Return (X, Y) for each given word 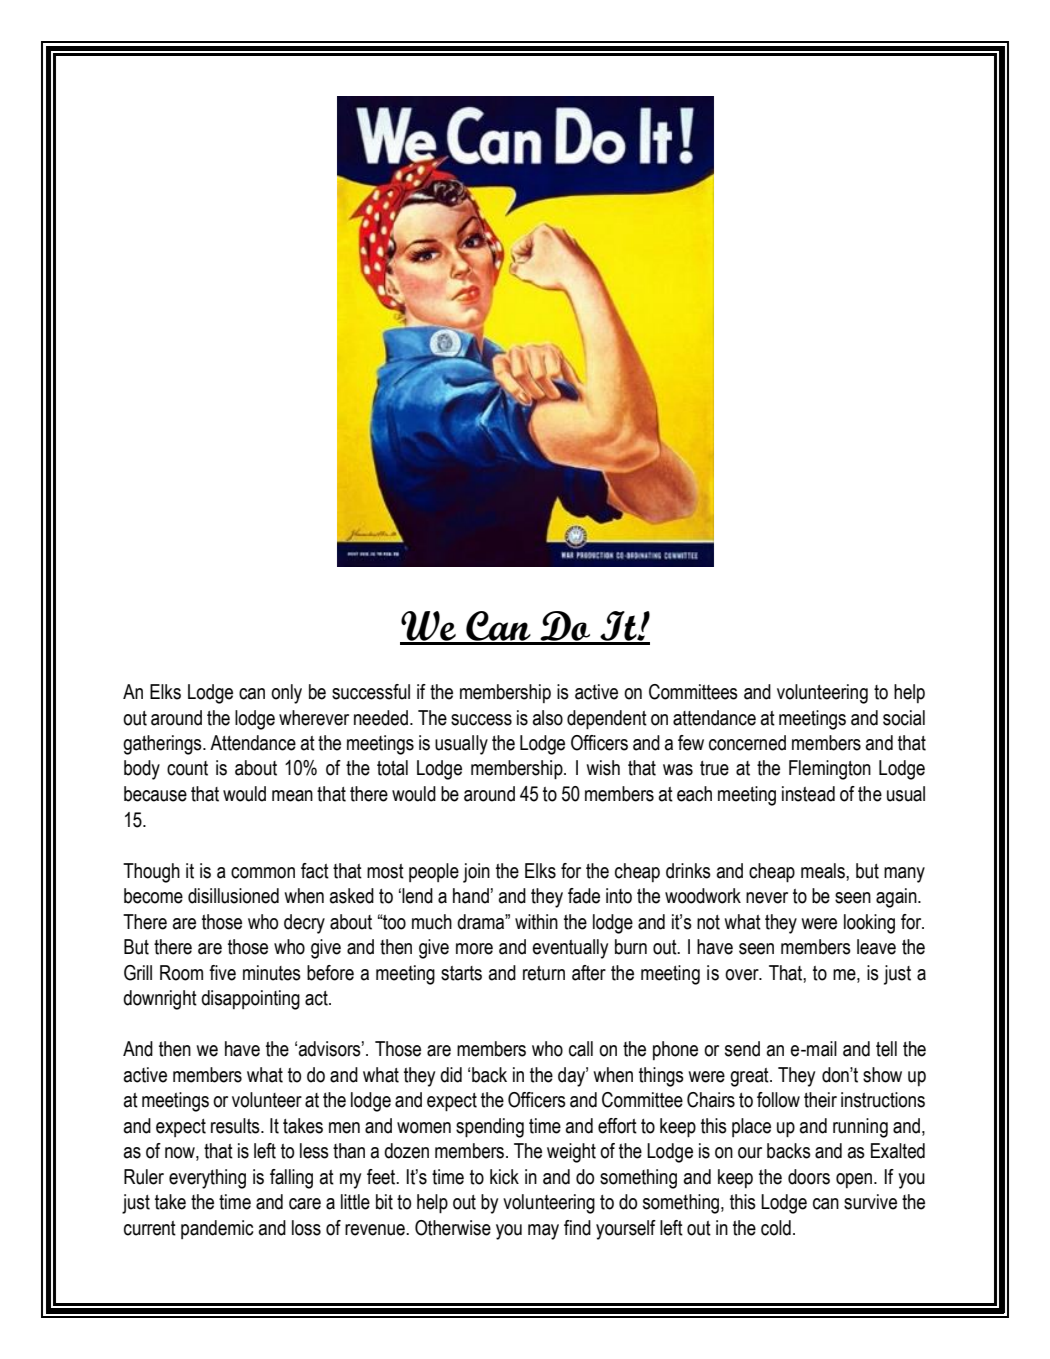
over (743, 975)
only (286, 694)
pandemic (217, 1229)
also (548, 718)
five (222, 973)
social (904, 718)
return (544, 973)
